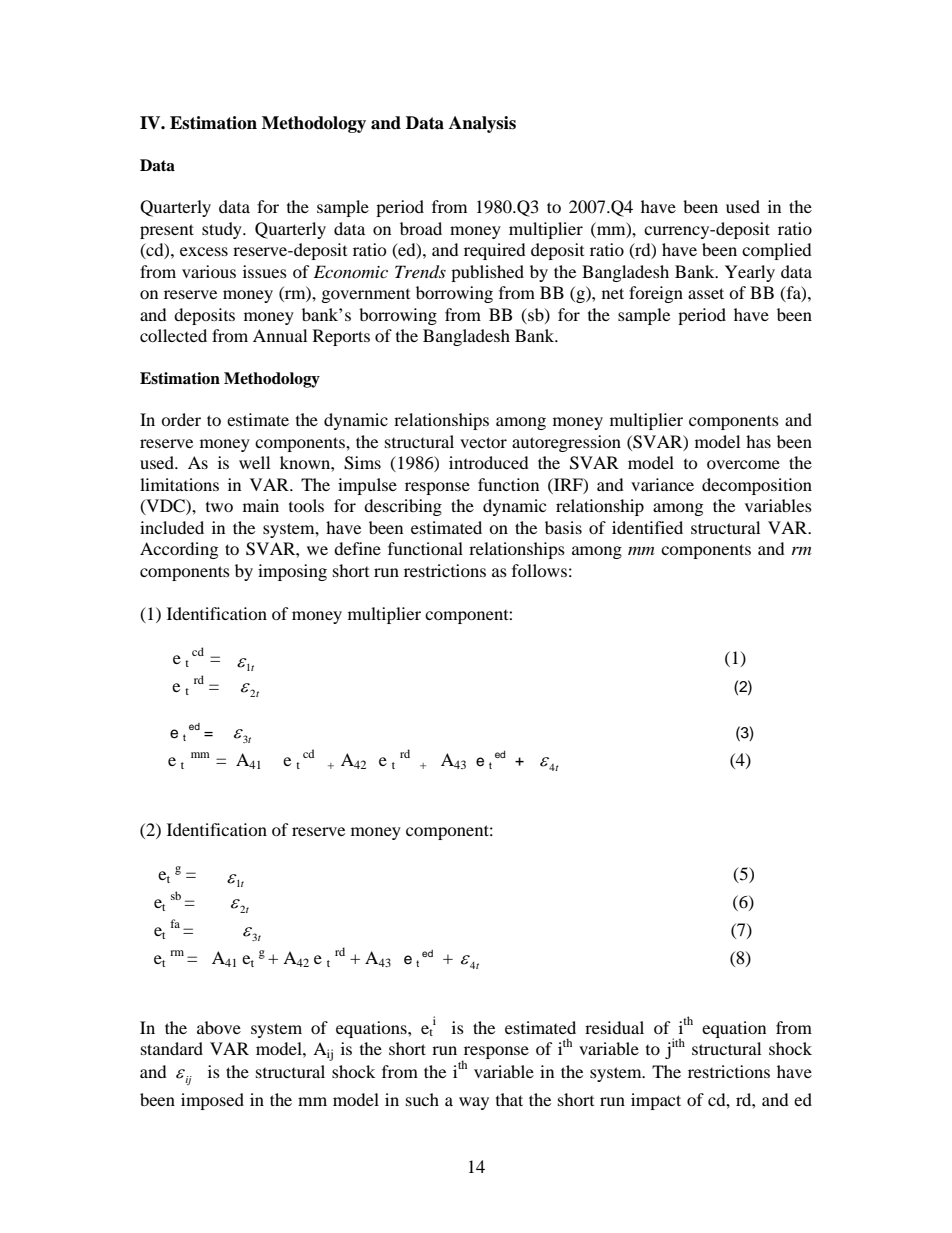 The height and width of the screenshot is (1233, 952). I want to click on imposed, so click(212, 1101).
